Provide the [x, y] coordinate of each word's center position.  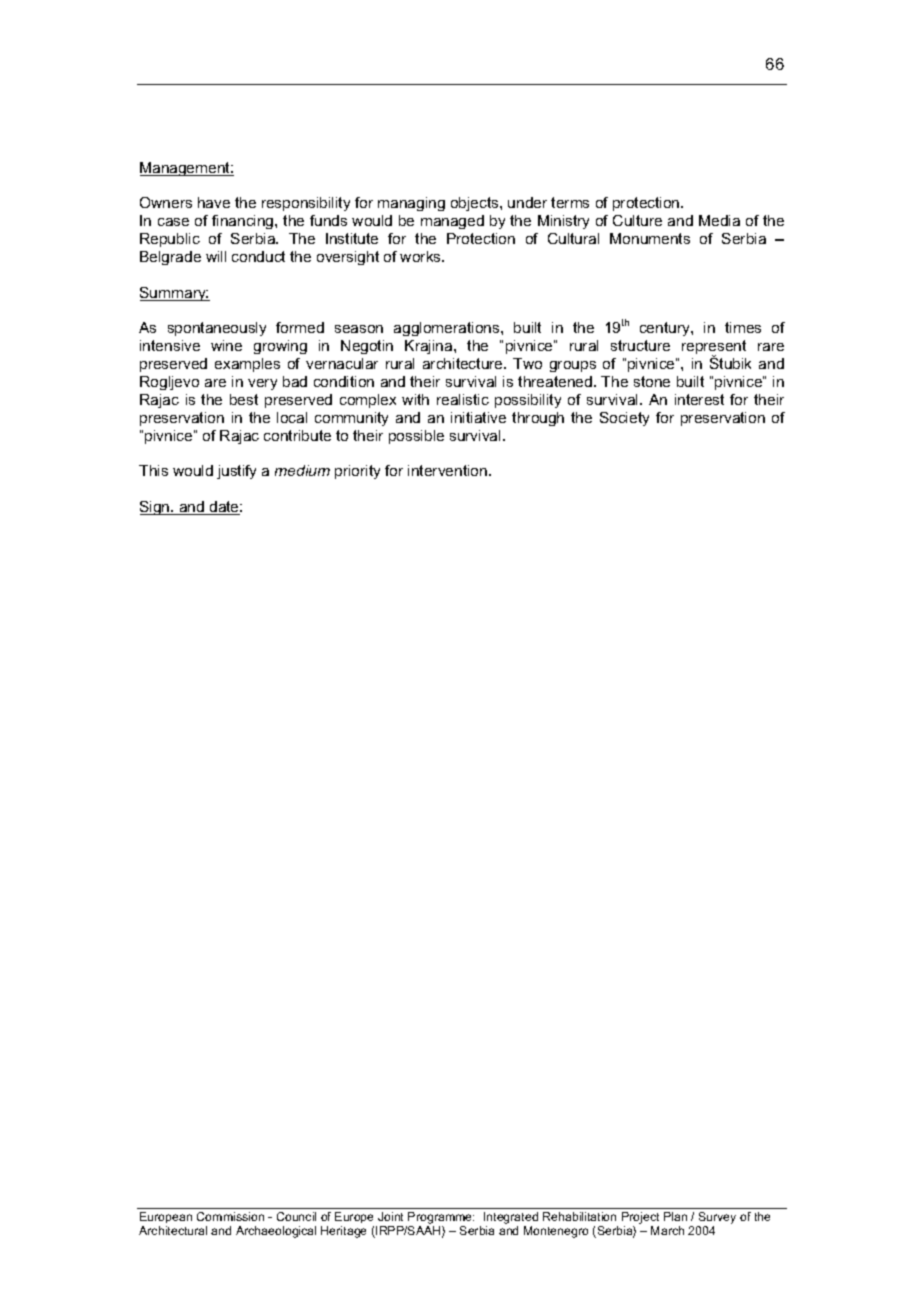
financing [244, 222]
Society [624, 419]
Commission [230, 1216]
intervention [449, 470]
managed [452, 222]
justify [236, 472]
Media [719, 220]
